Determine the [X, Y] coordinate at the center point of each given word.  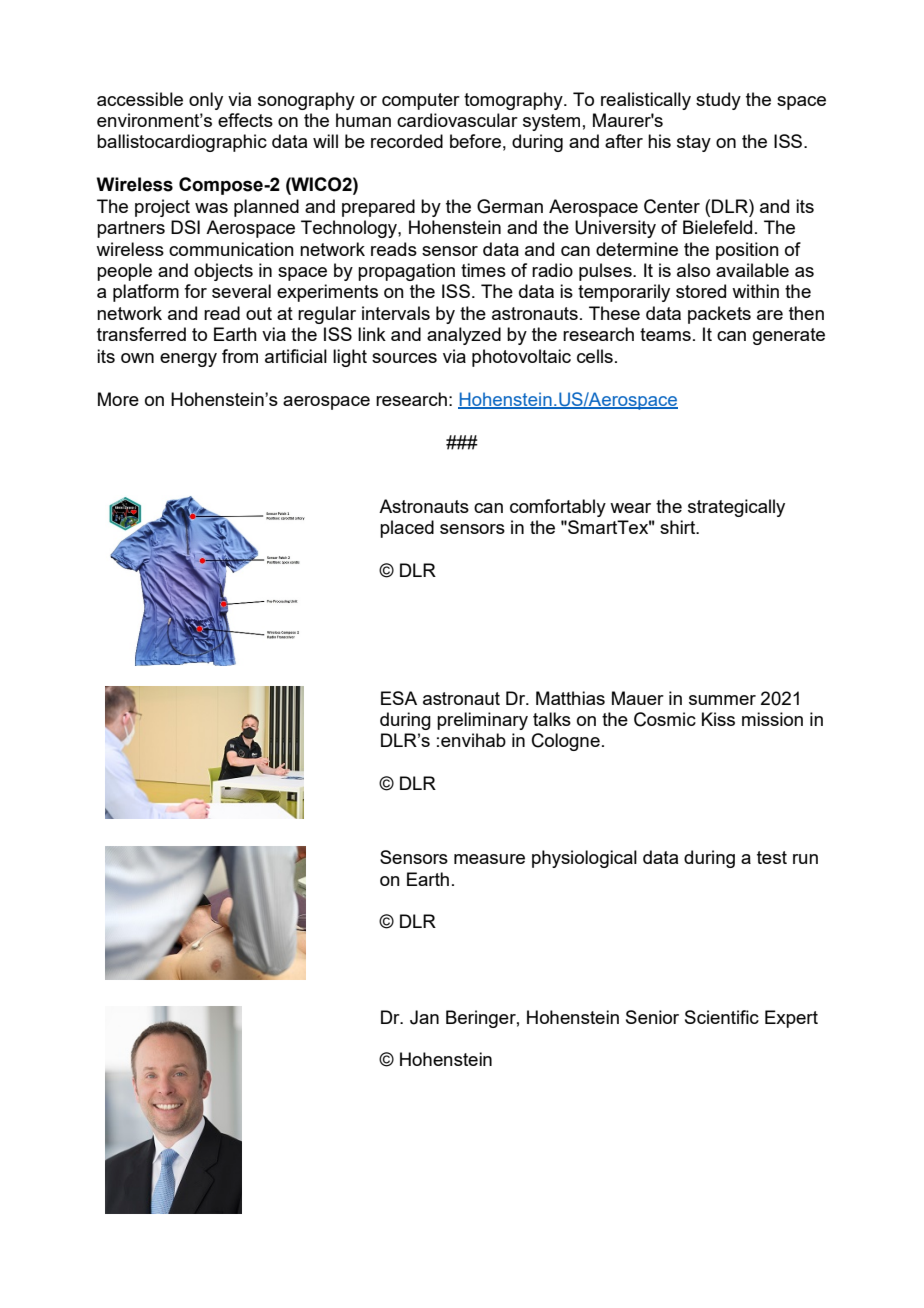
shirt [679, 527]
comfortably [558, 508]
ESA [399, 698]
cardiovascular [457, 120]
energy [188, 360]
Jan [424, 1017]
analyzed [464, 336]
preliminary [482, 721]
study [718, 101]
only [206, 101]
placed [407, 529]
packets [719, 315]
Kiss [718, 719]
